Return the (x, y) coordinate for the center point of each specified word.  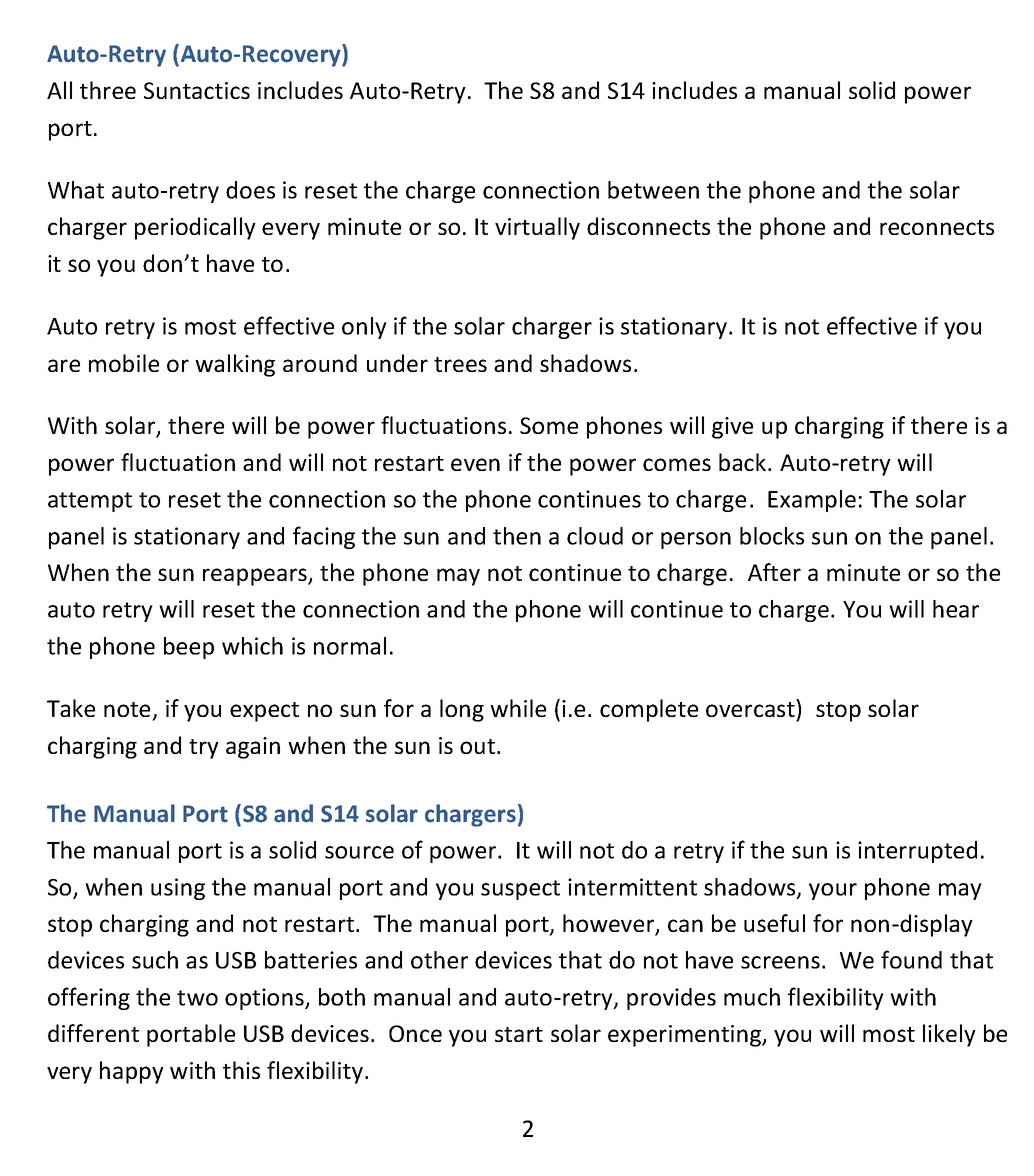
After (774, 572)
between (653, 190)
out (477, 746)
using (178, 889)
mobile (124, 363)
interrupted (917, 852)
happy (132, 1072)
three (108, 90)
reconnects (937, 227)
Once (415, 1033)
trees (460, 364)
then (517, 536)
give (732, 428)
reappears (256, 577)
